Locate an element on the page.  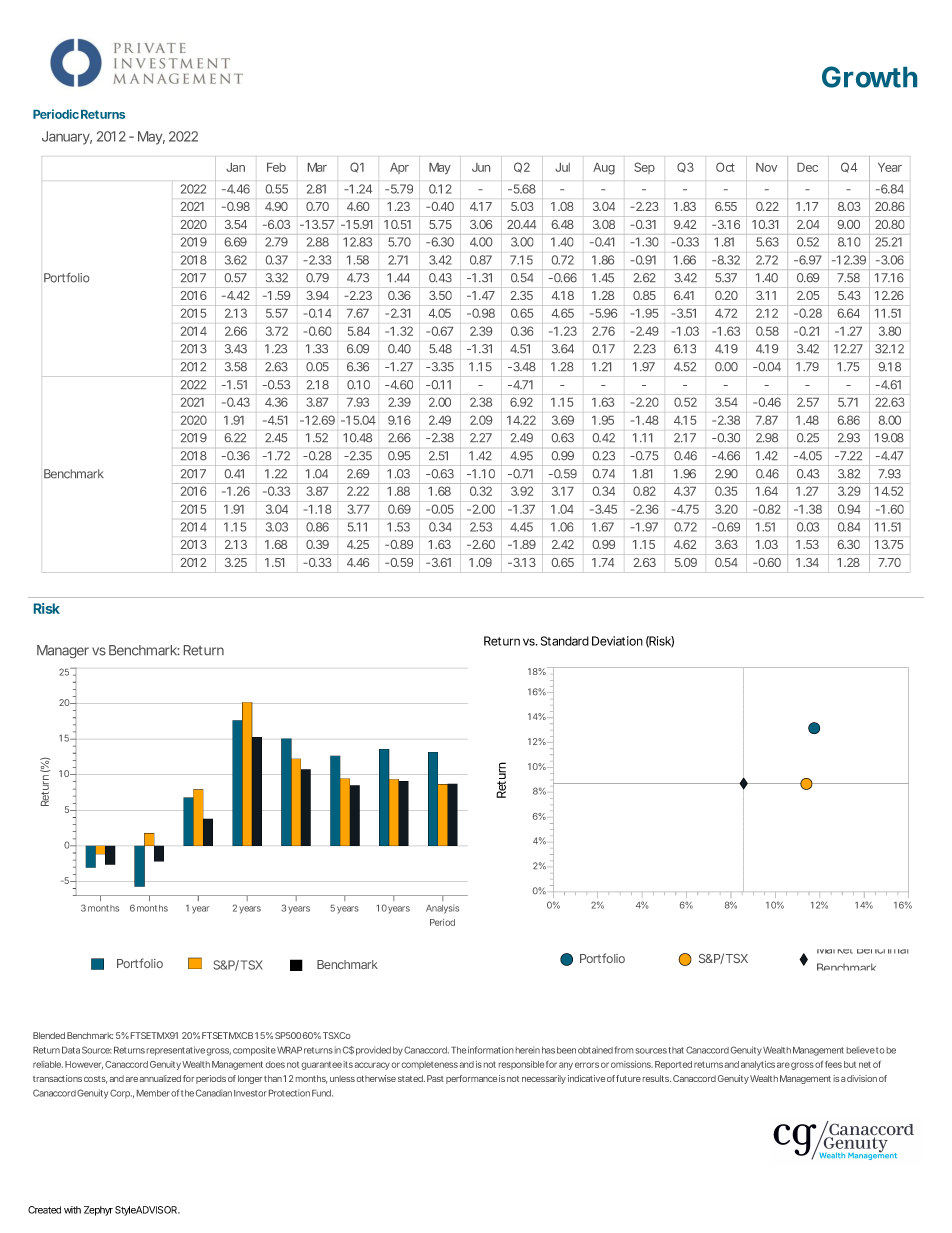
Deviation is located at coordinates (617, 641).
